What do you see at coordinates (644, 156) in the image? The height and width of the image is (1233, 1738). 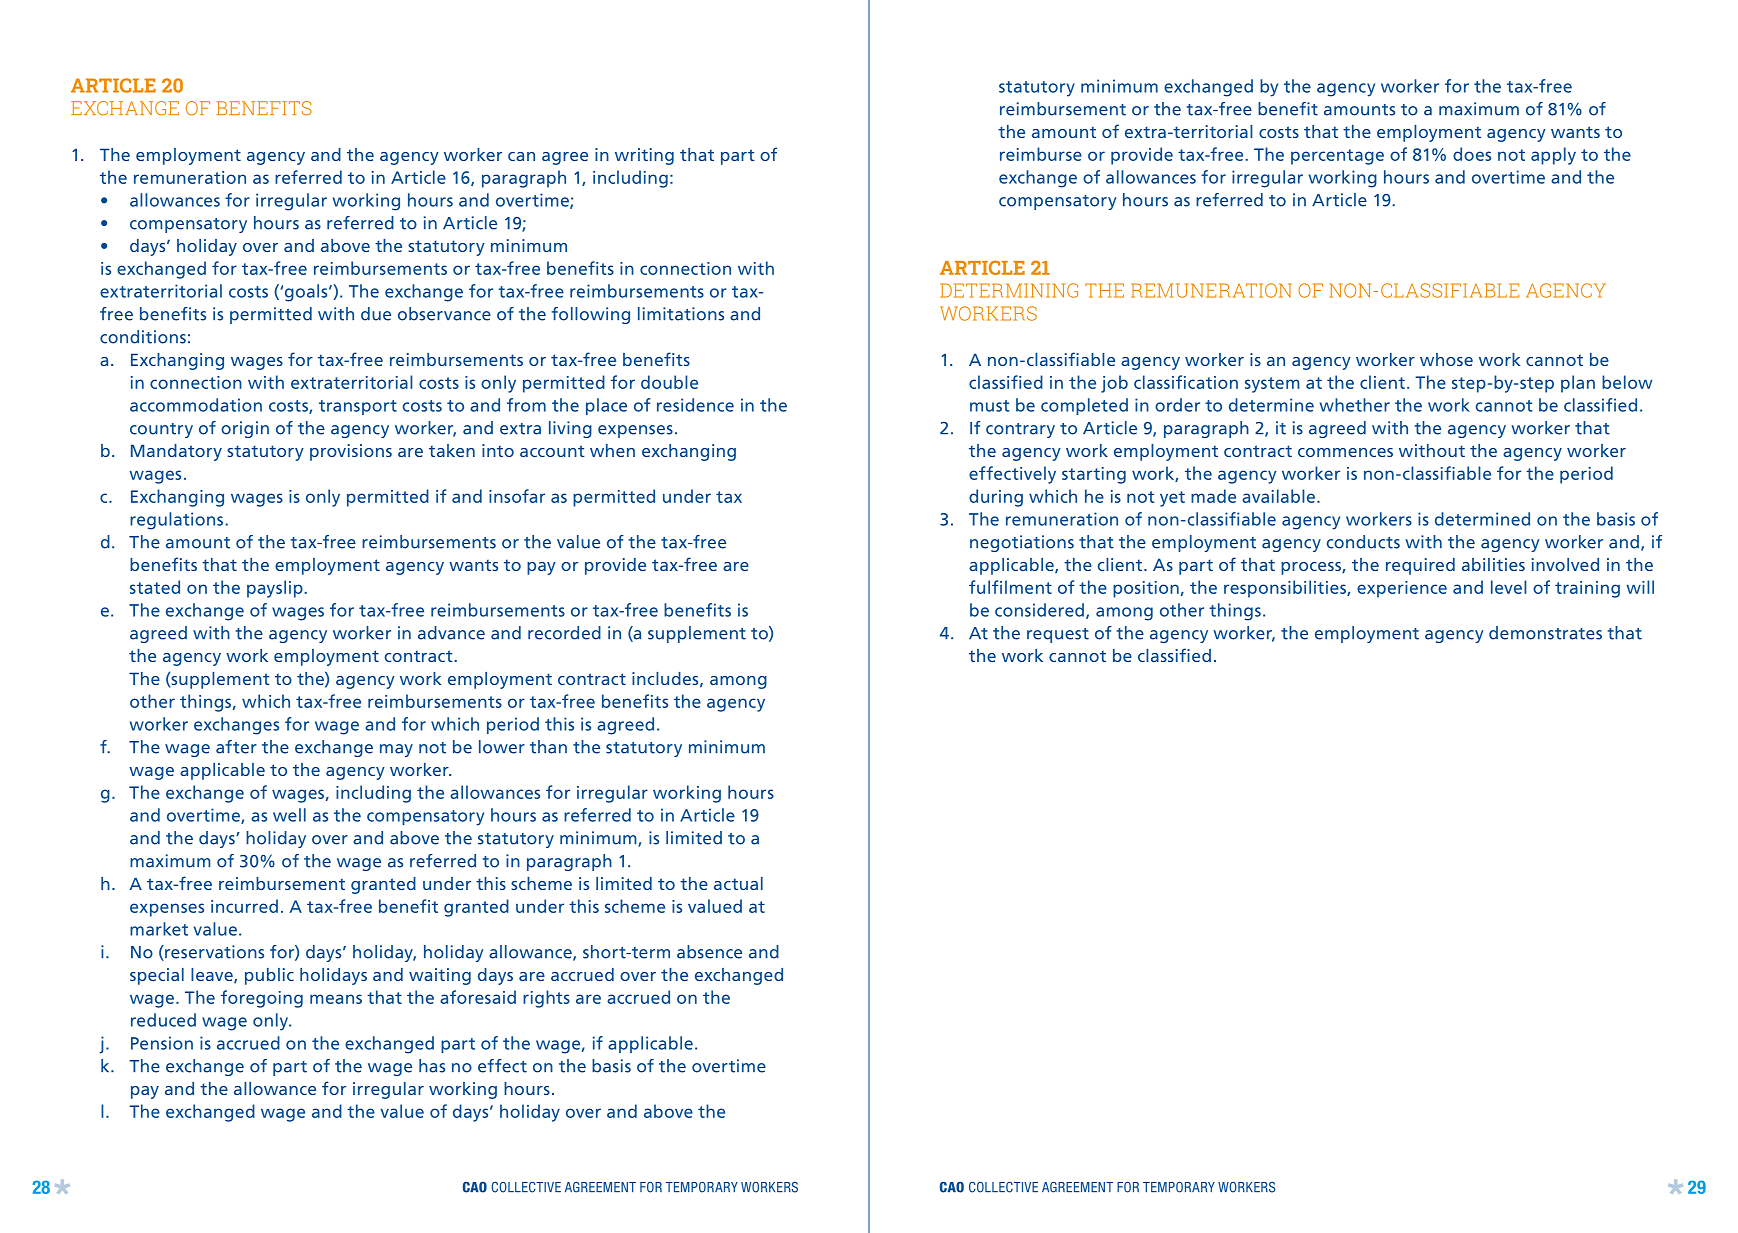 I see `writing` at bounding box center [644, 156].
